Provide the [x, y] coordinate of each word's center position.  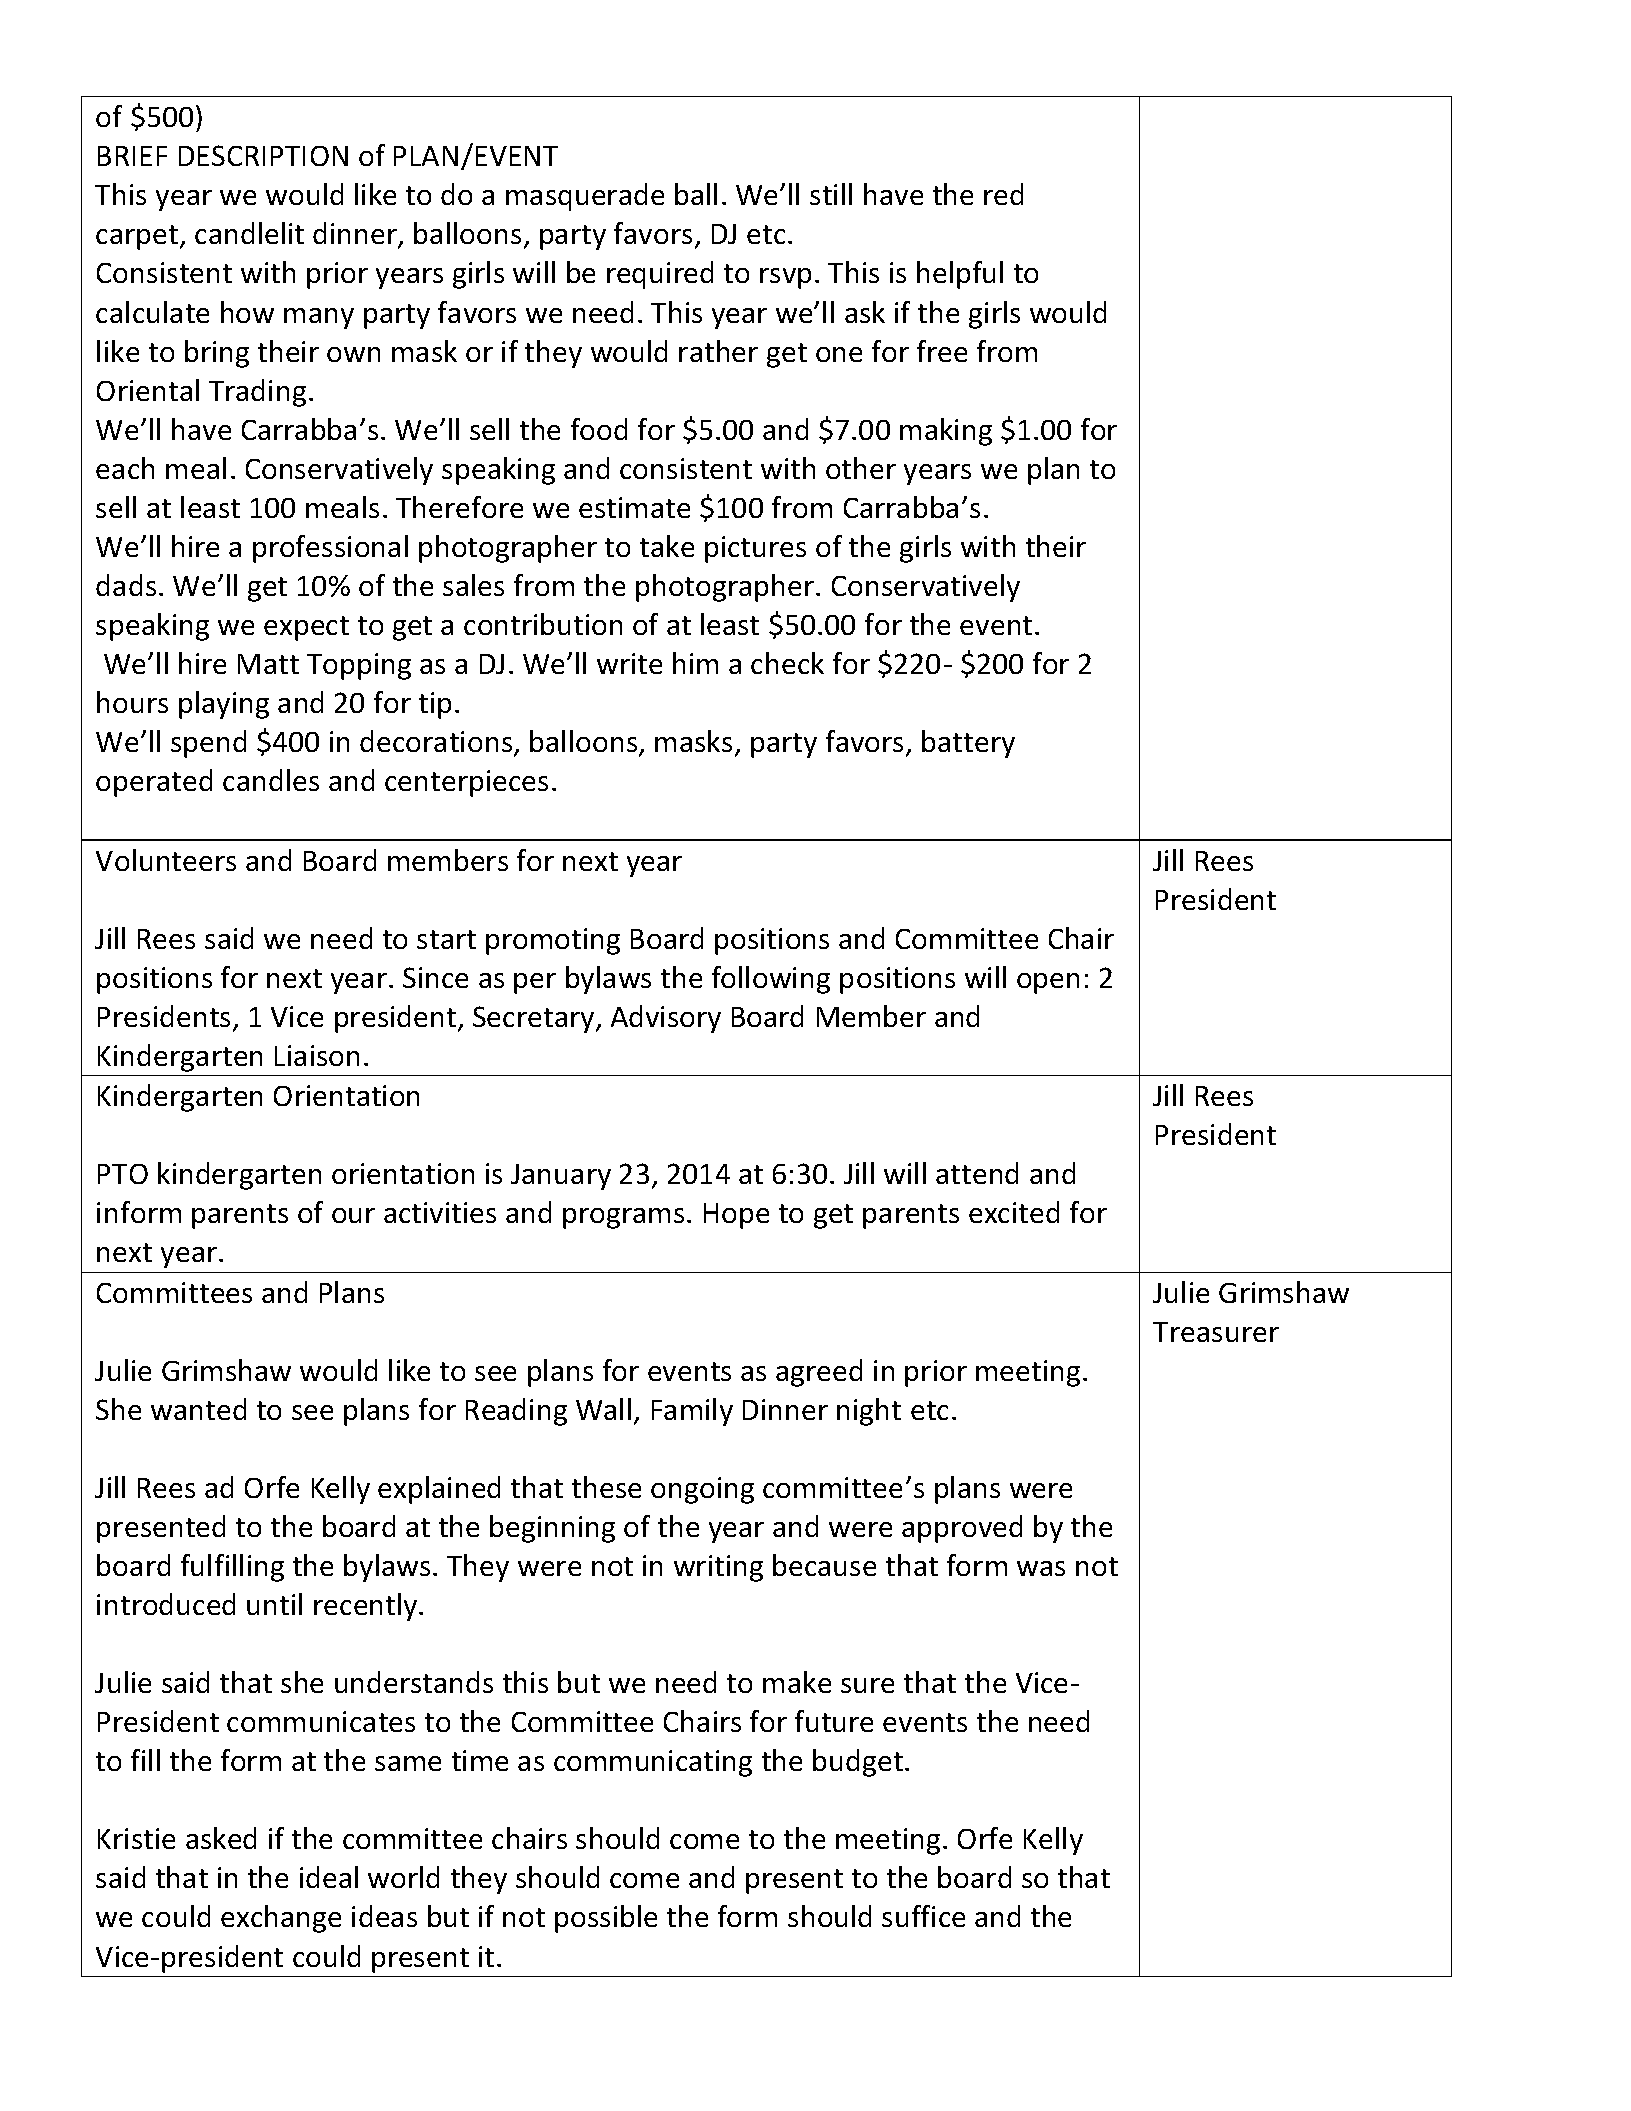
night [869, 1412]
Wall [603, 1409]
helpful [960, 275]
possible [606, 1919]
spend [208, 744]
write [629, 663]
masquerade [585, 197]
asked [221, 1838]
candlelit [249, 233]
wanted [198, 1409]
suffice [923, 1916]
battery [968, 744]
